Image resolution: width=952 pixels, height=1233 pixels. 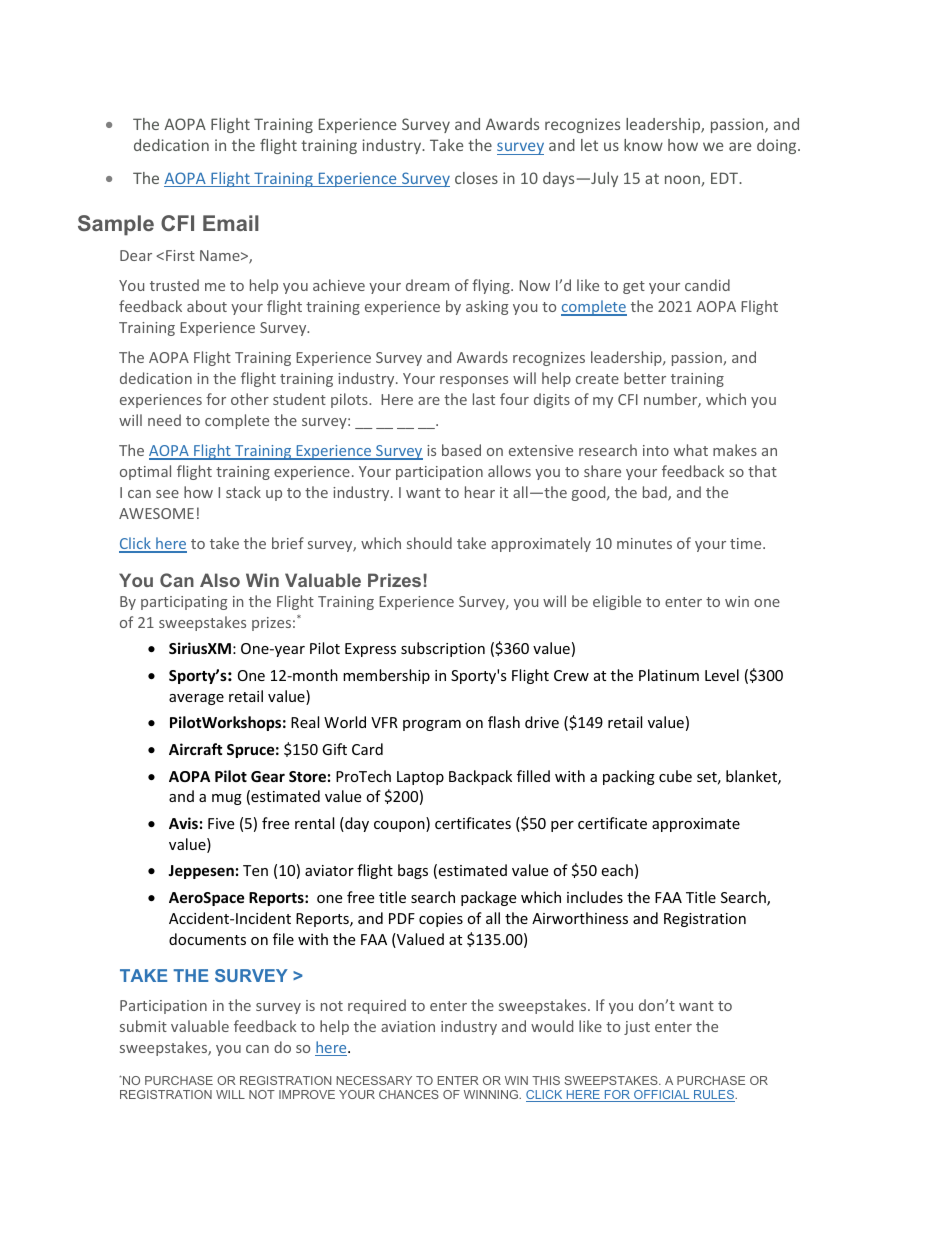 I want to click on noon, so click(x=683, y=181).
